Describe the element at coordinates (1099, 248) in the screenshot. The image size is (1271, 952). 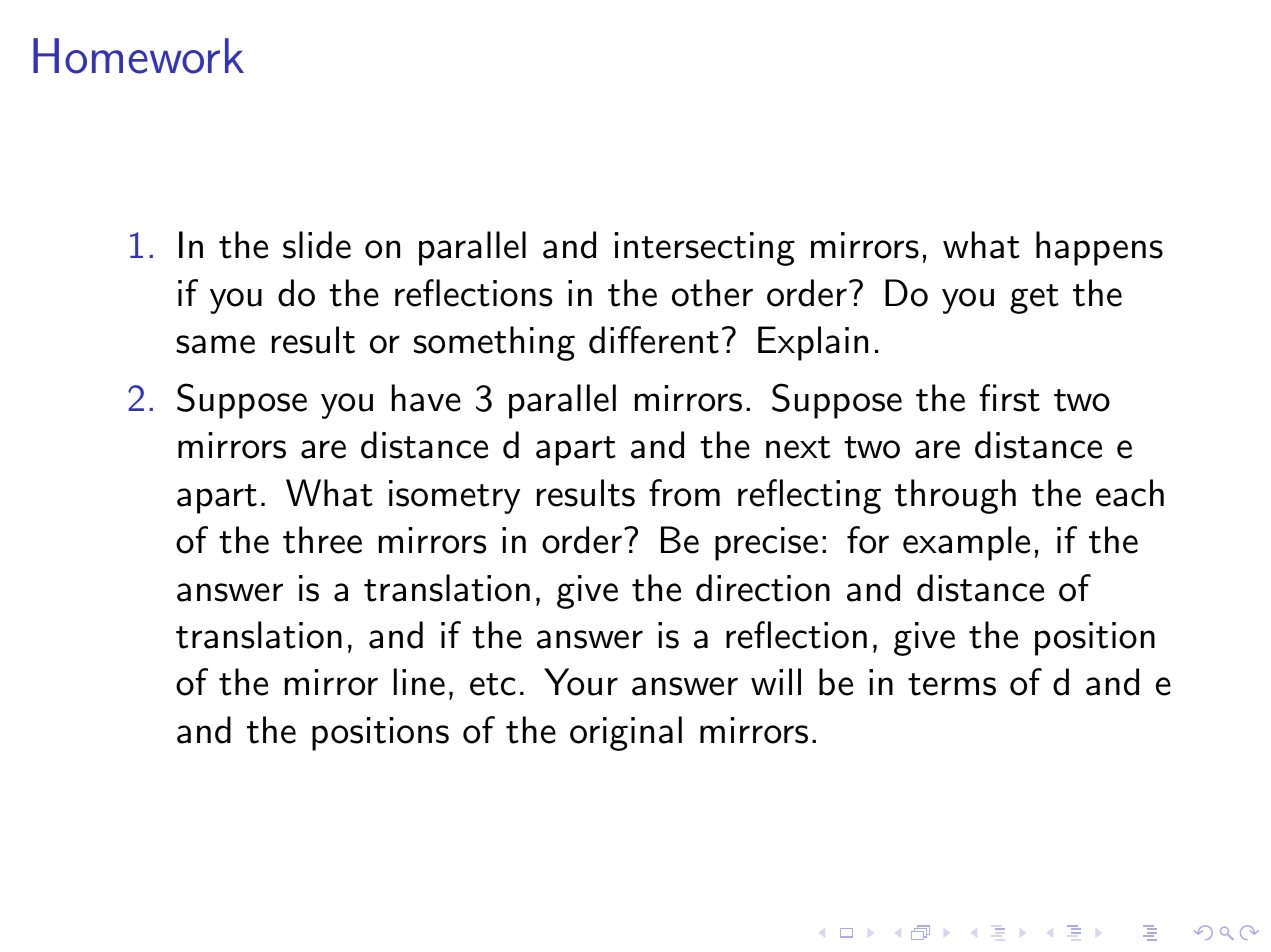
I see `happens` at that location.
